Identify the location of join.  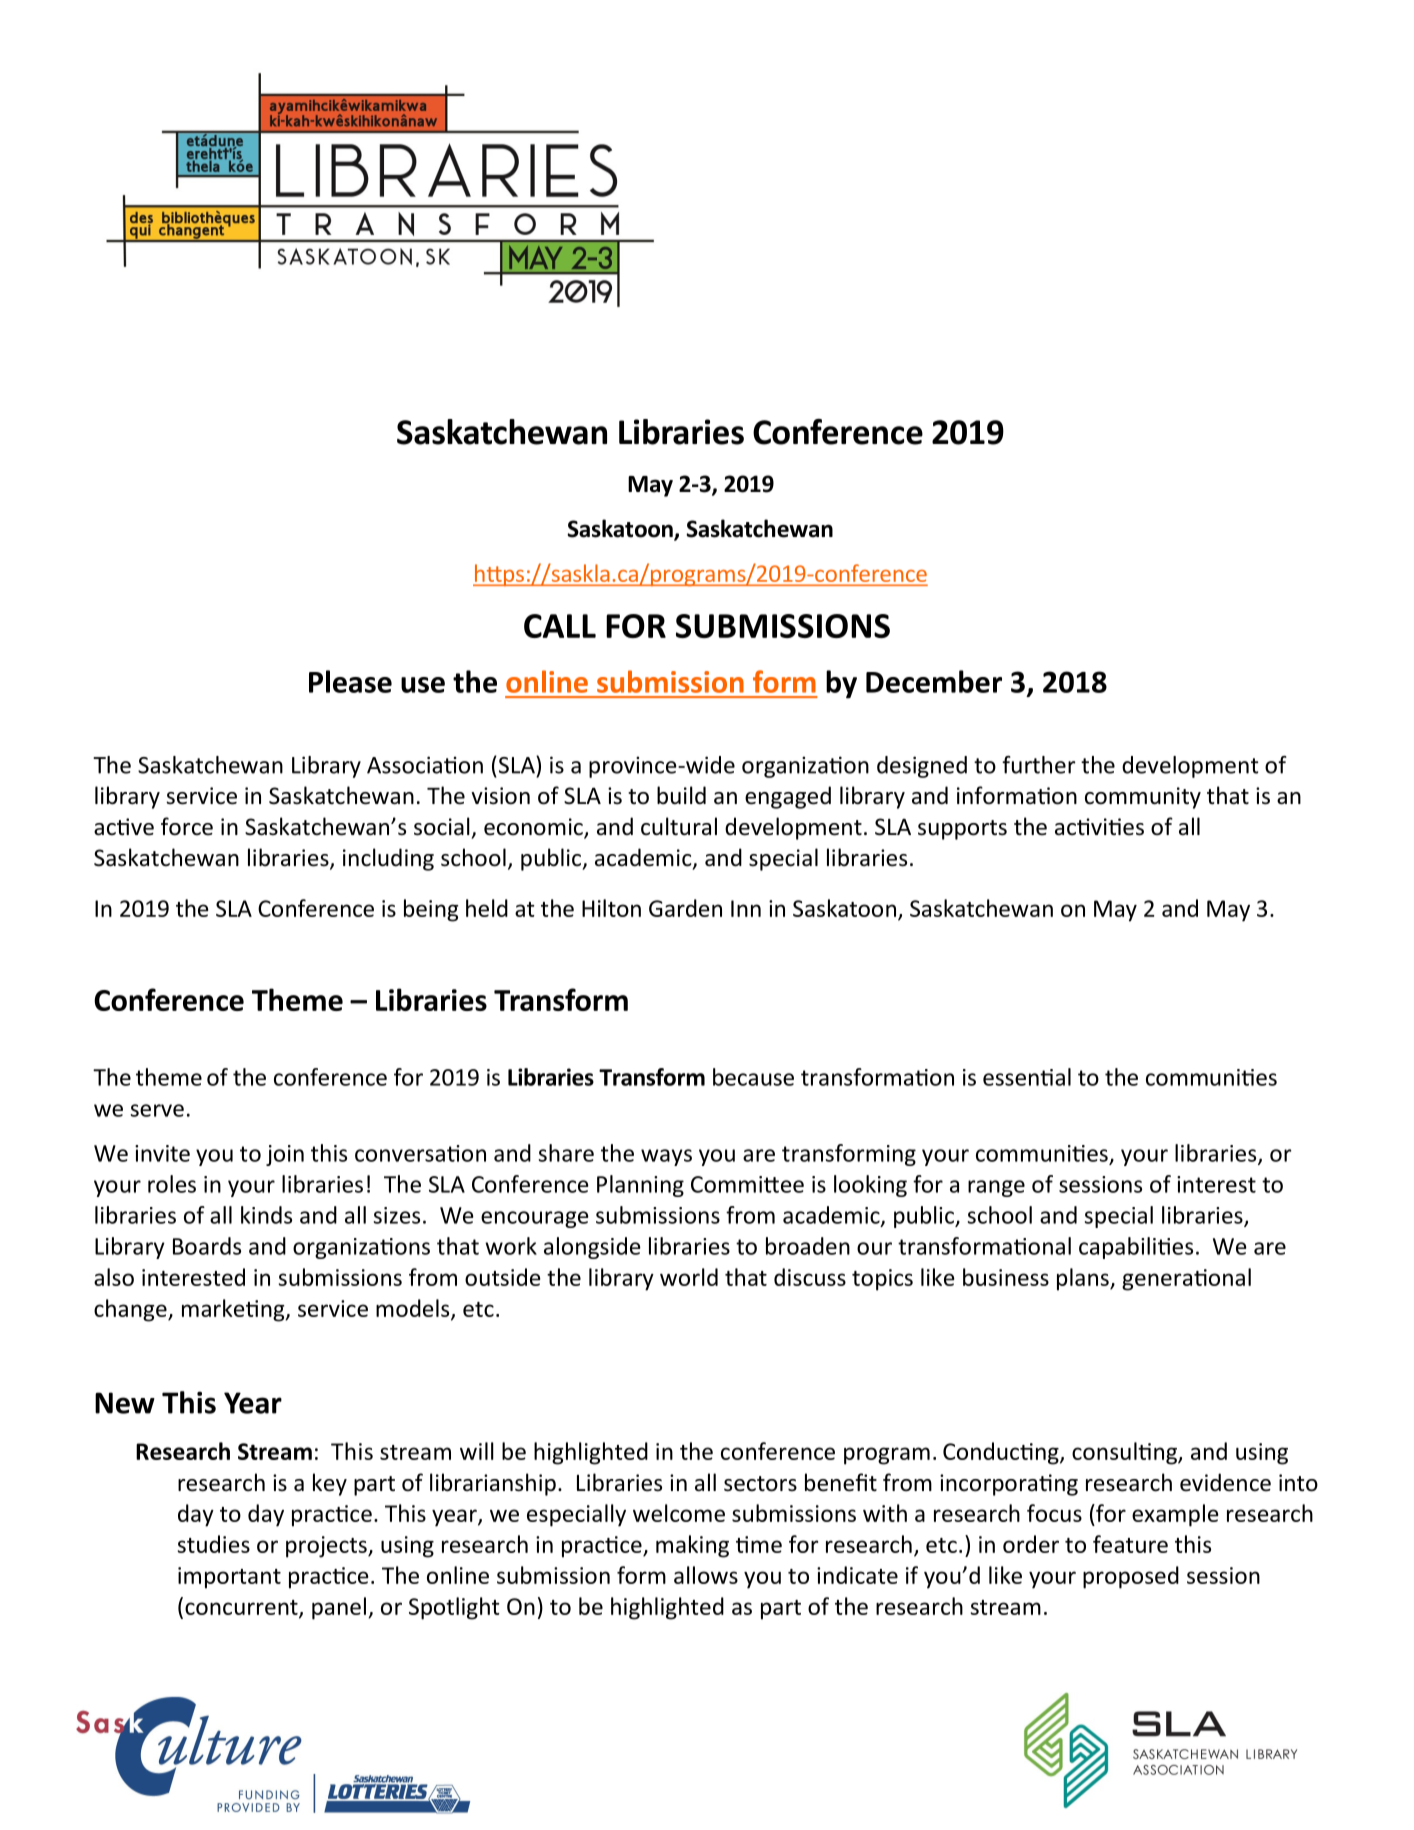
(285, 1155).
